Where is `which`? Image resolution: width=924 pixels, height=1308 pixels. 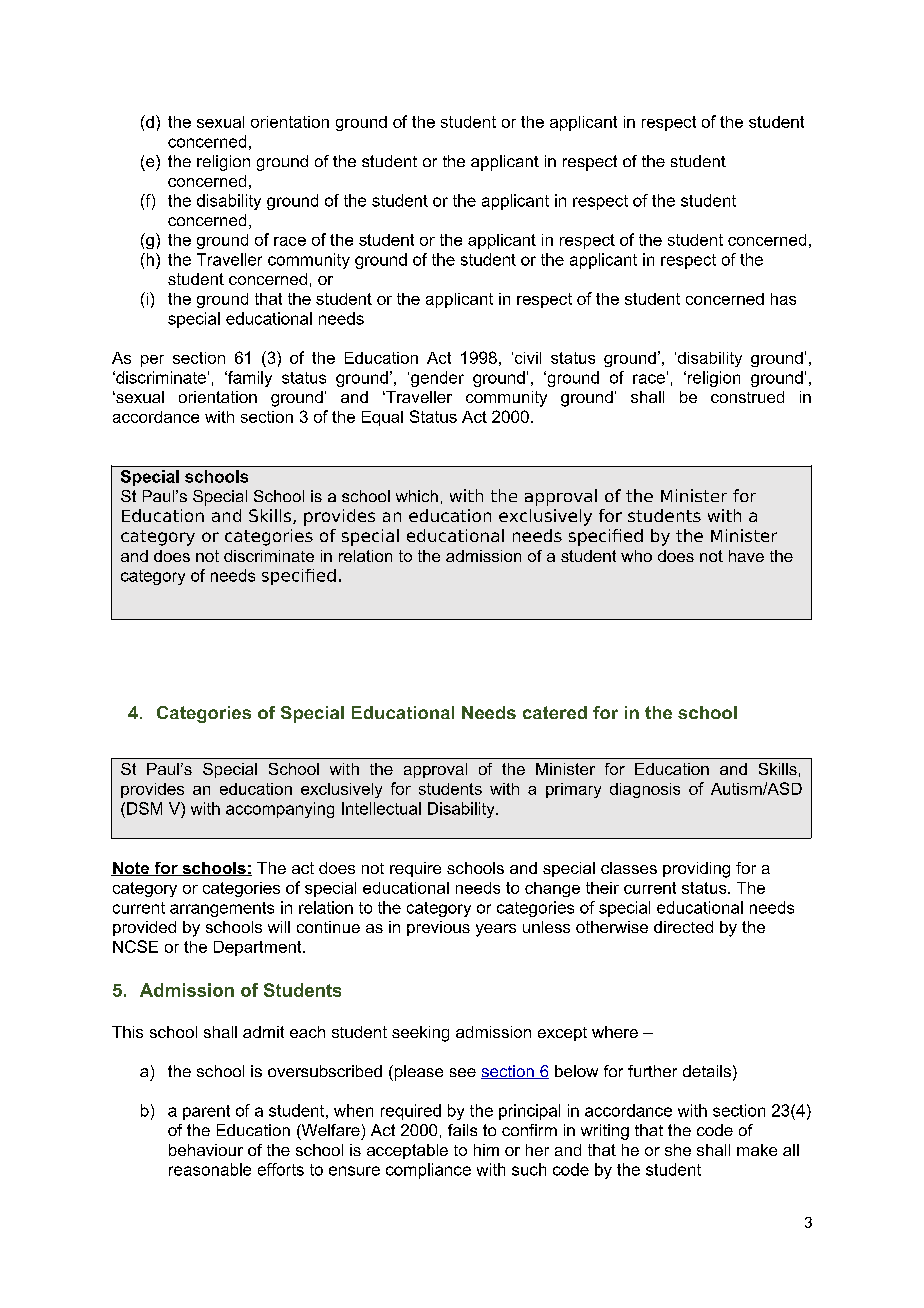 which is located at coordinates (417, 496).
